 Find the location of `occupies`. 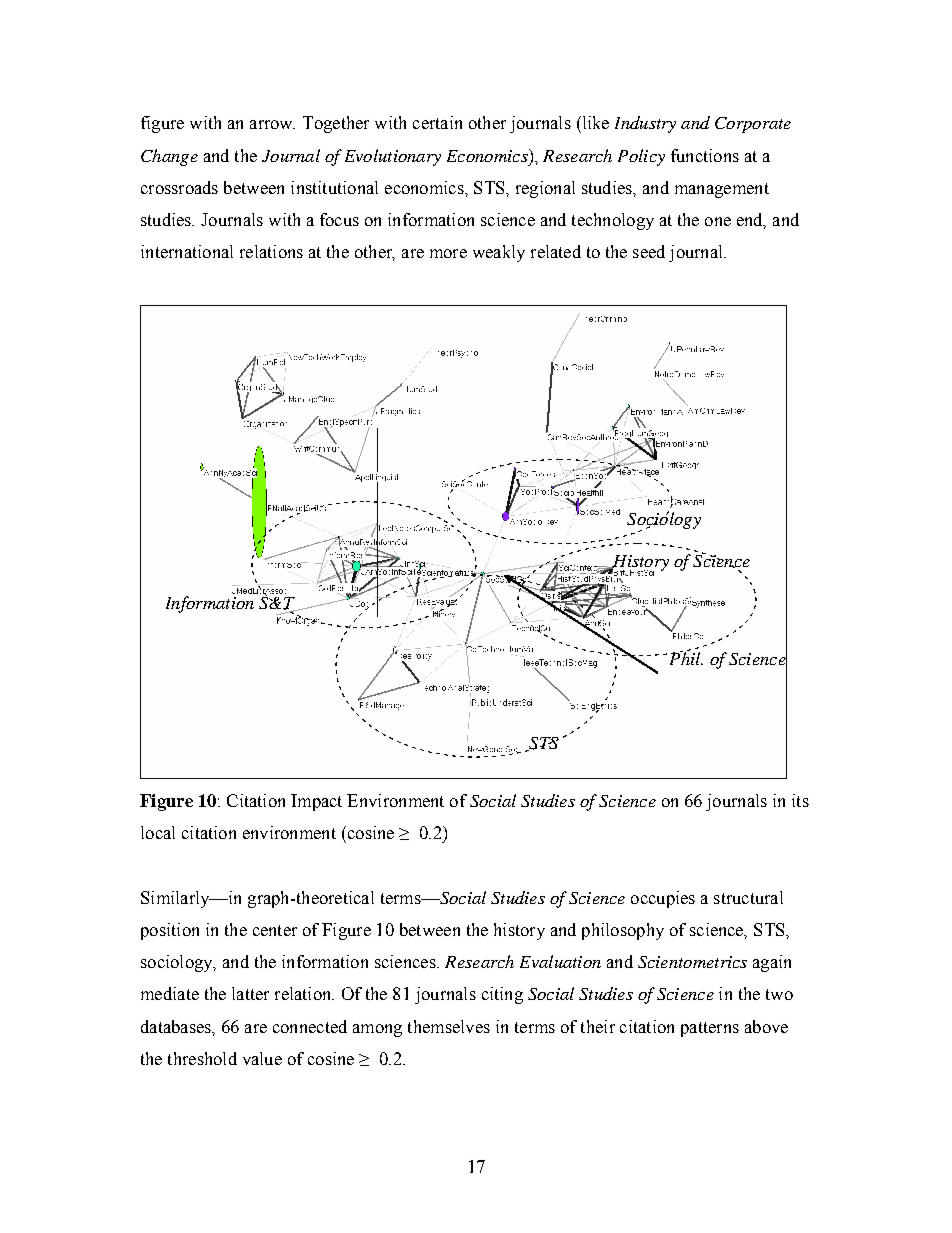

occupies is located at coordinates (663, 899).
